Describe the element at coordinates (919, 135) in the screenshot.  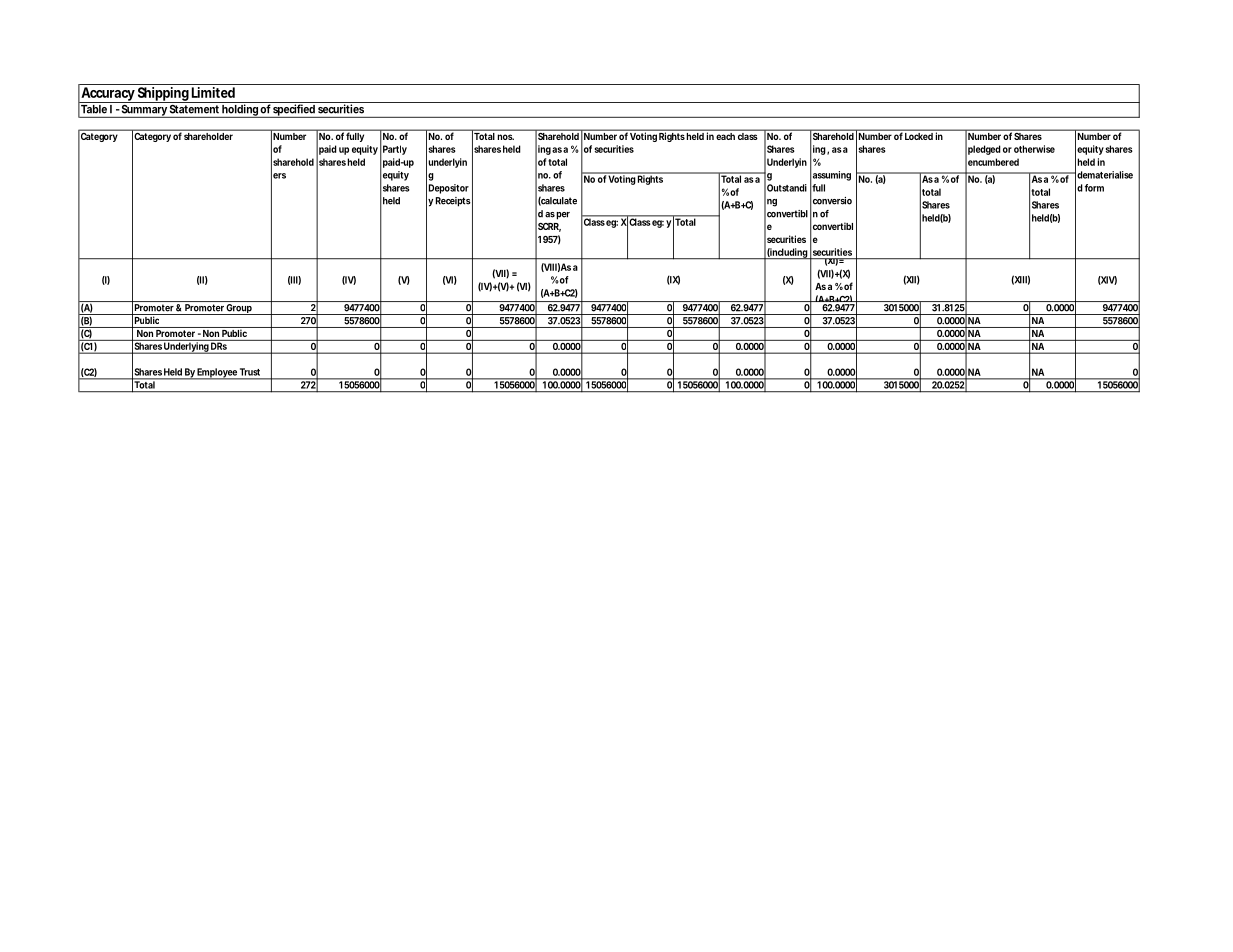
I see `Locked` at that location.
